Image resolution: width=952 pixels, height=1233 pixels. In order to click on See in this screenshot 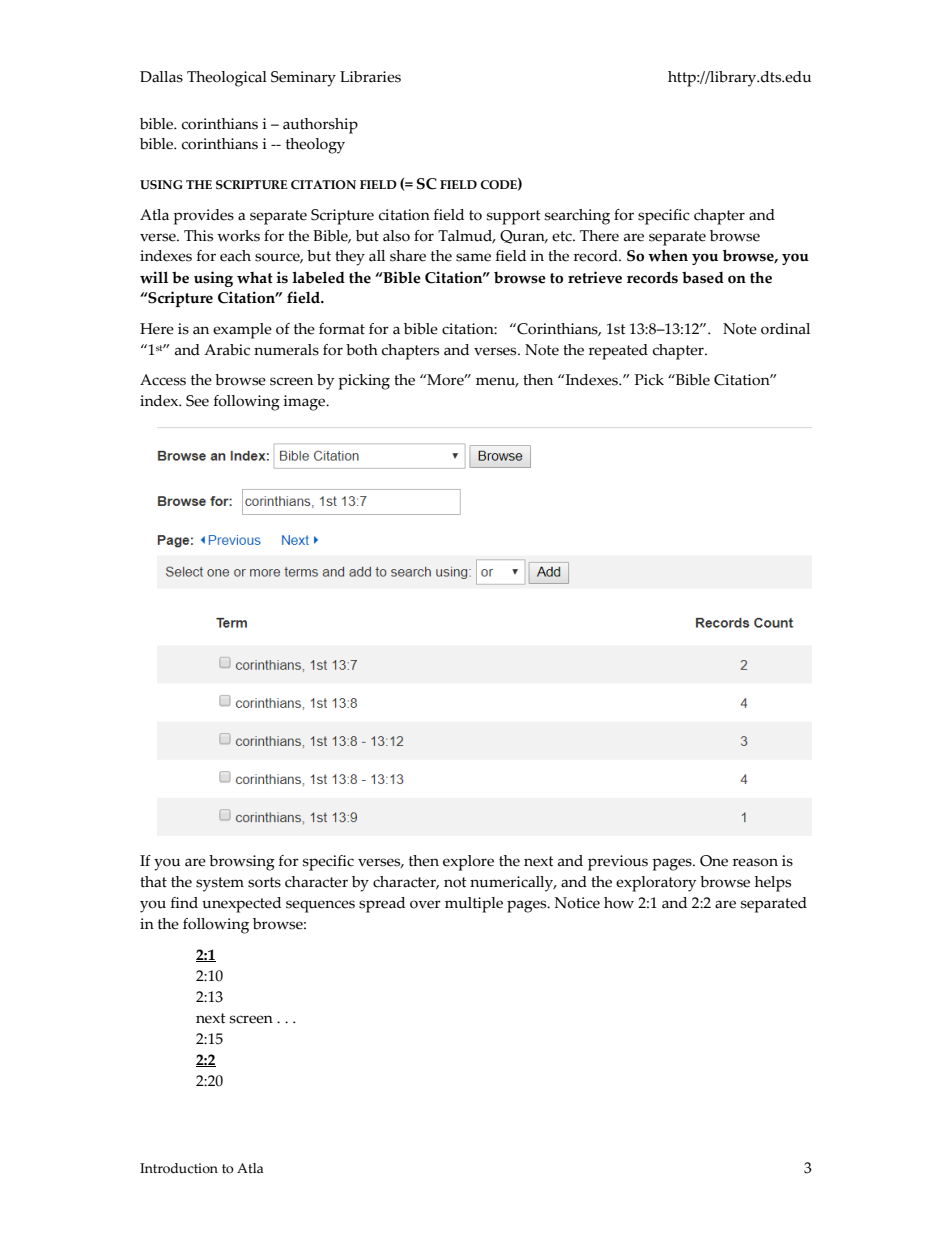, I will do `click(197, 401)`.
